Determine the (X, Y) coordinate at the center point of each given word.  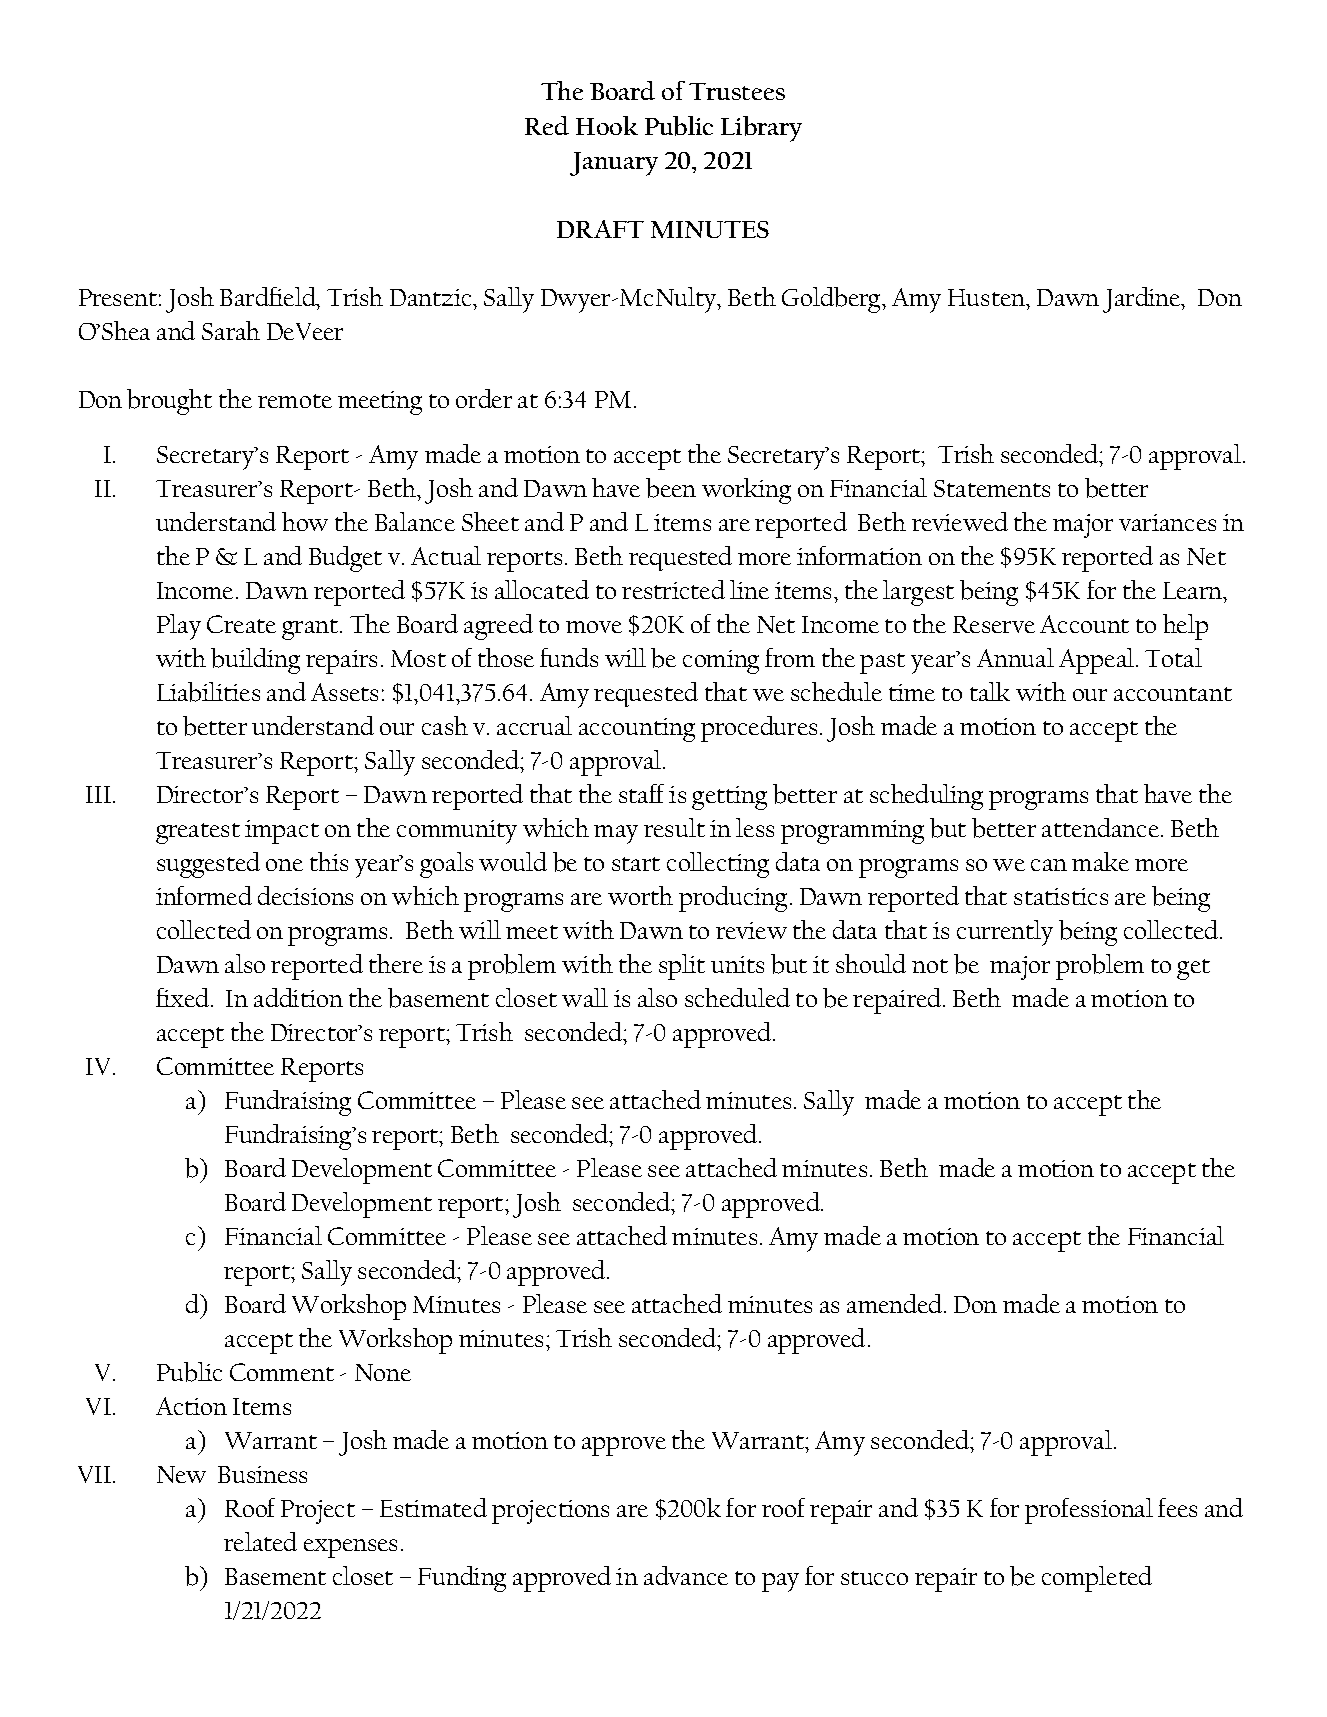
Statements (992, 488)
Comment (282, 1372)
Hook (607, 125)
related (260, 1541)
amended (896, 1303)
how (305, 521)
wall (585, 997)
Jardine (1143, 300)
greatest (198, 833)
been (671, 488)
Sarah (231, 330)
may (616, 834)
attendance (1100, 827)
